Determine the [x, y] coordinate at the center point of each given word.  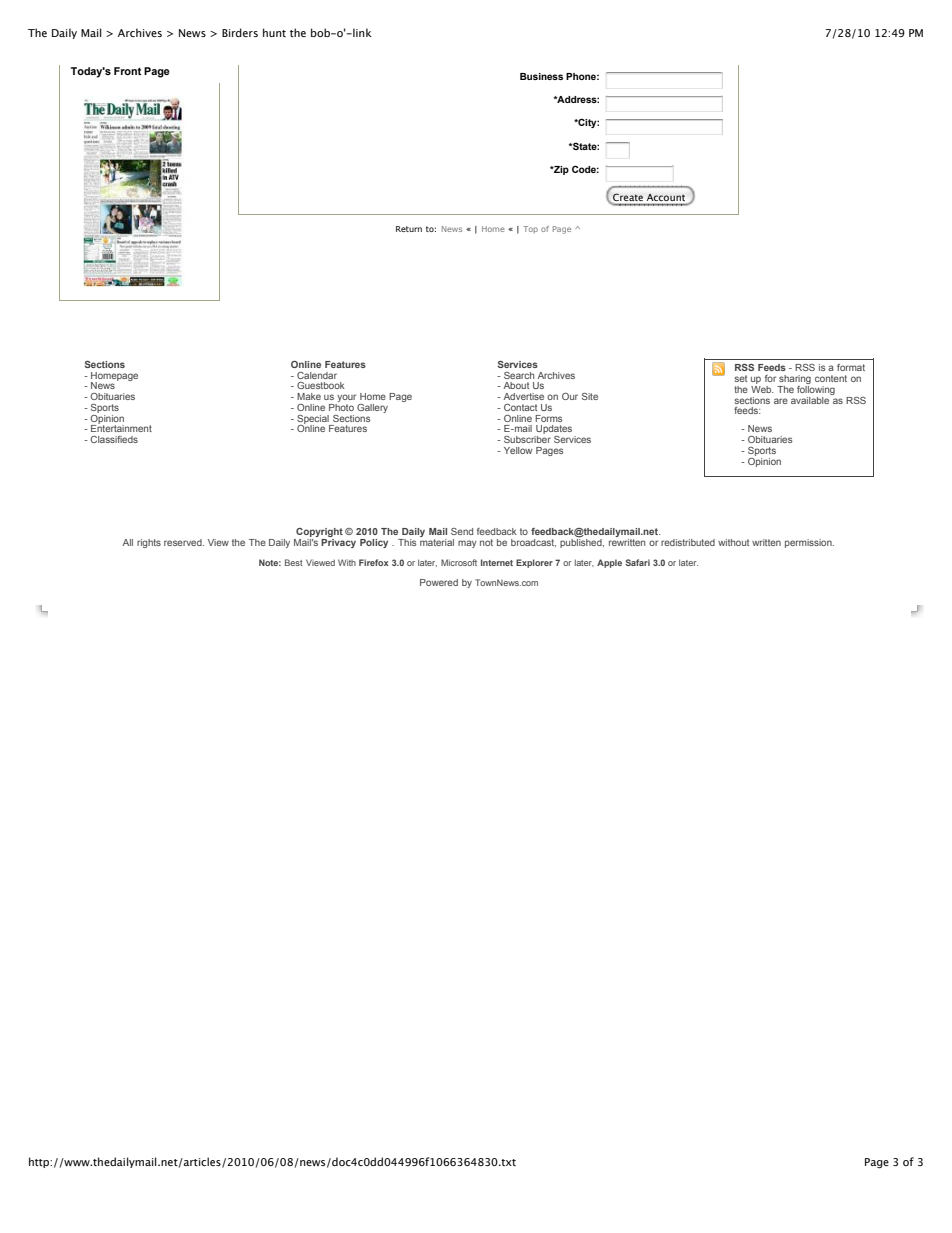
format [851, 367]
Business [541, 76]
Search [519, 375]
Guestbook [321, 385]
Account [666, 197]
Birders [240, 32]
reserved [184, 542]
